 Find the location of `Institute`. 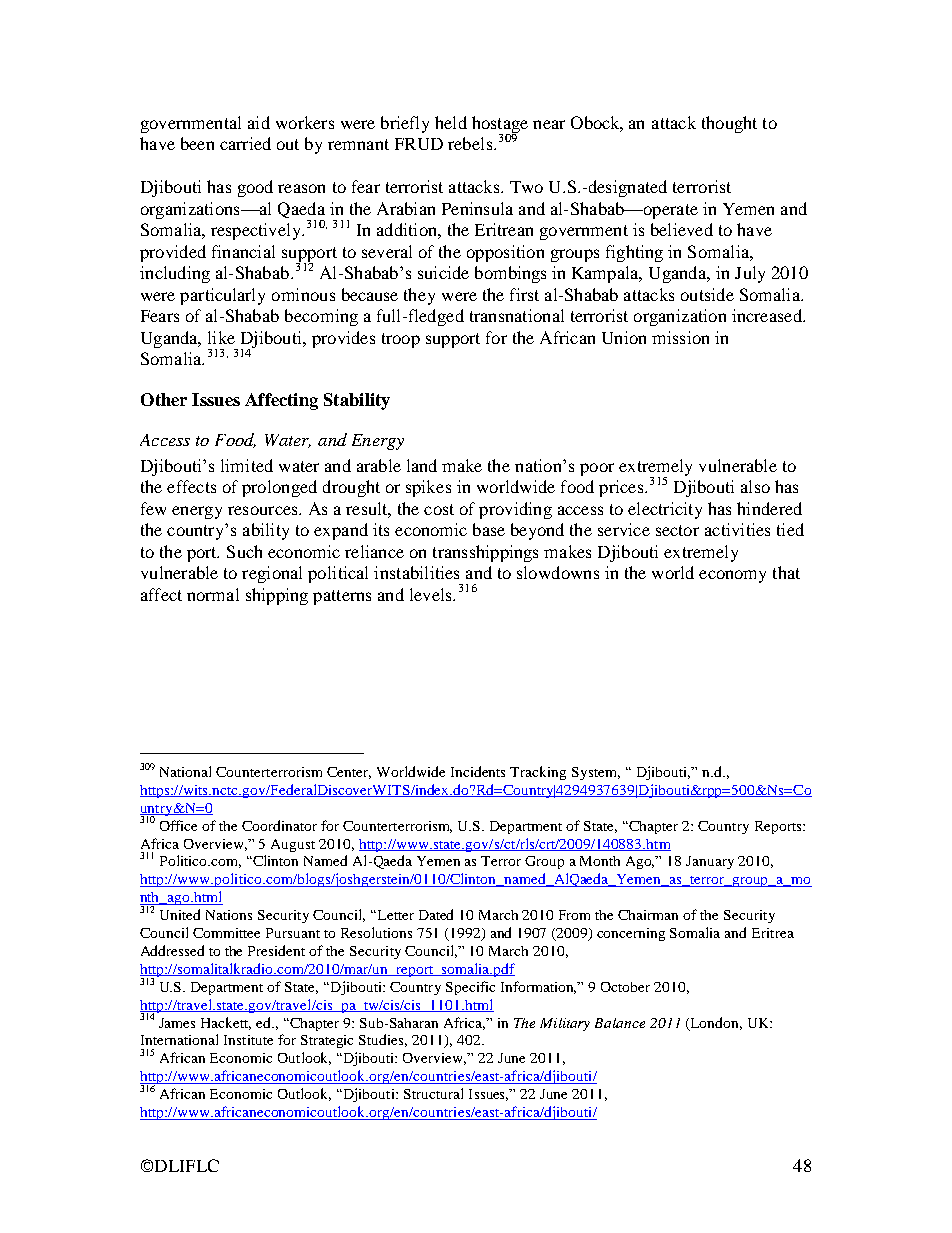

Institute is located at coordinates (248, 1040).
